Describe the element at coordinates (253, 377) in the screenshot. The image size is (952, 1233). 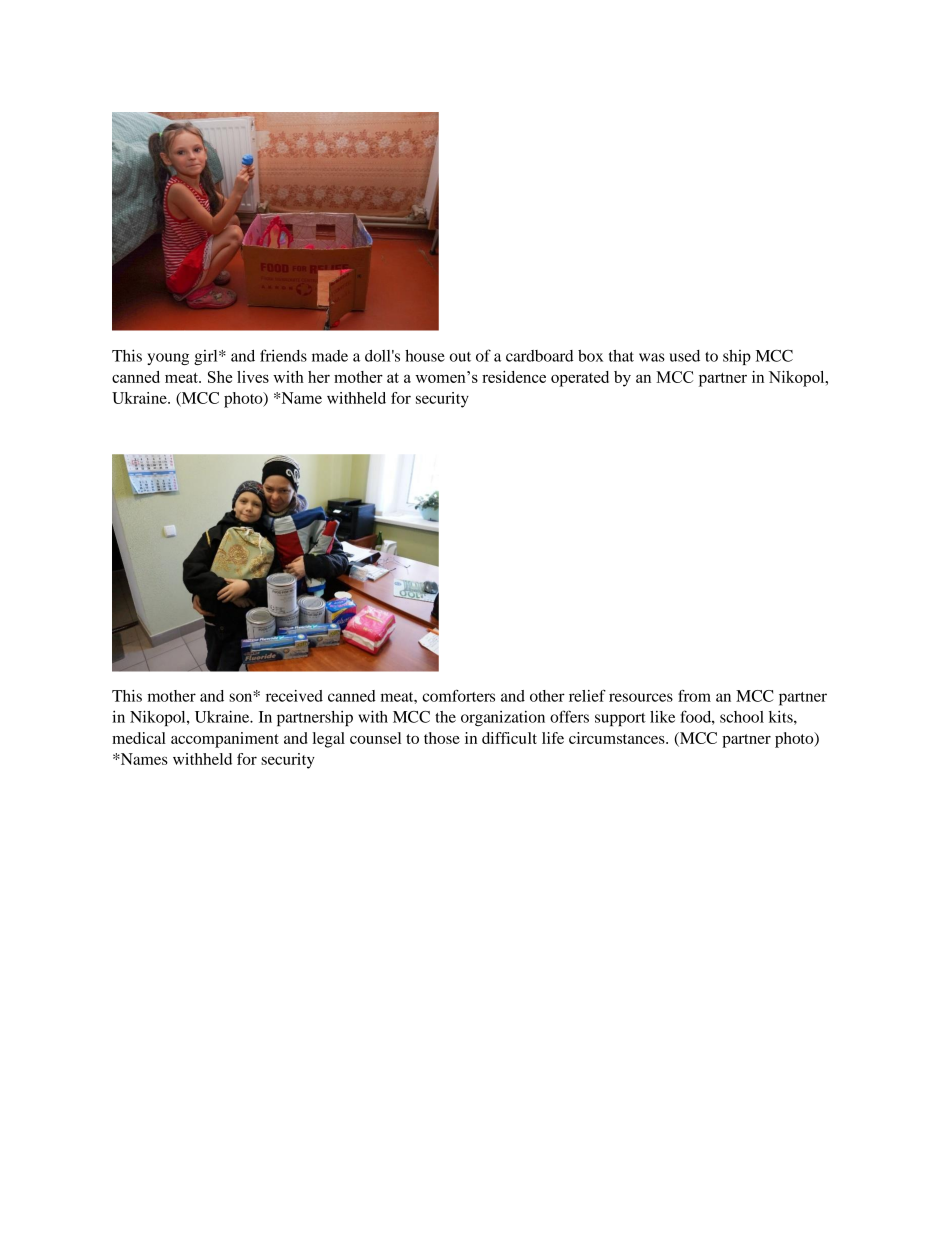
I see `lives` at that location.
